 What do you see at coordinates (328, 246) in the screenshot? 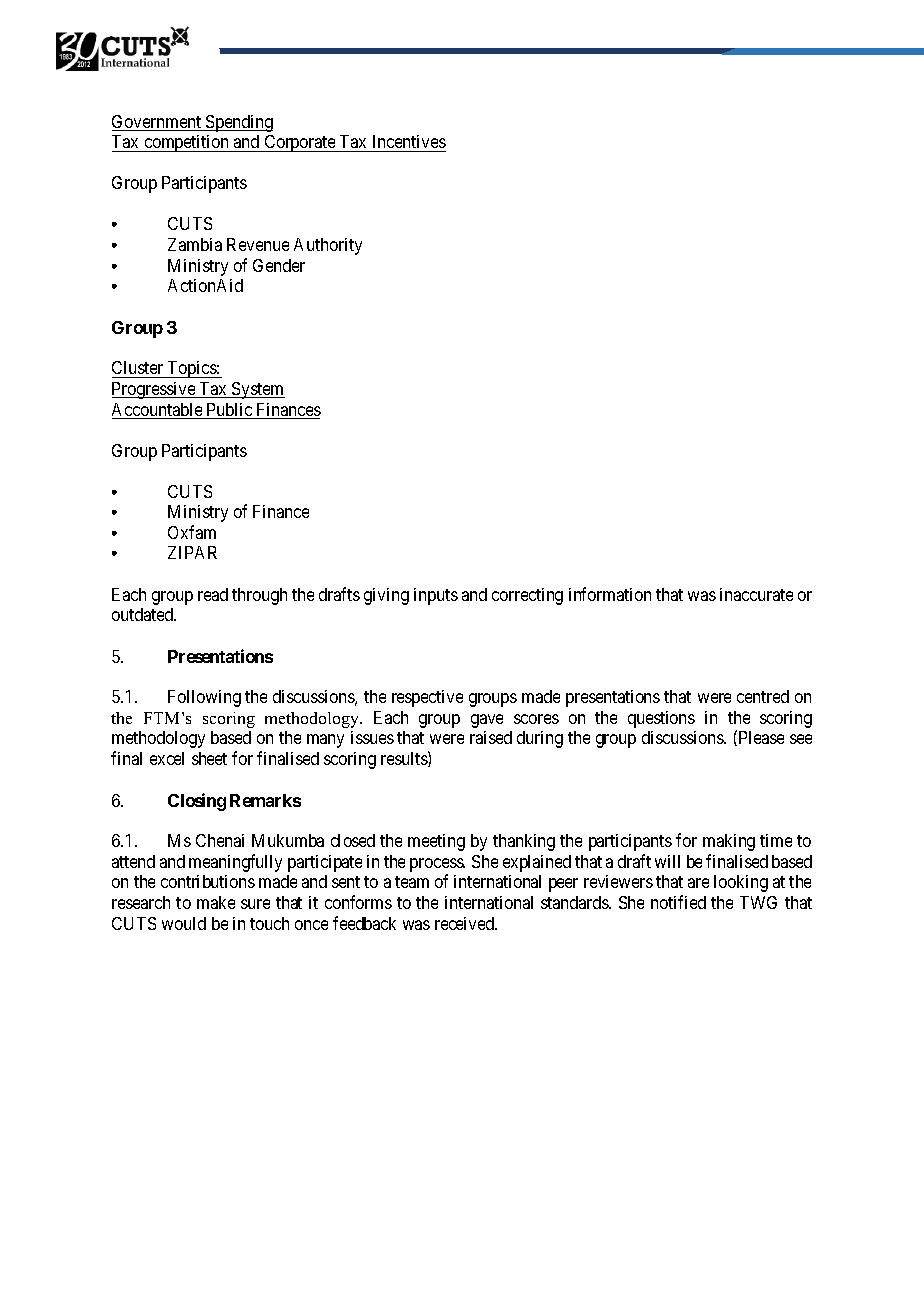
I see `Authority` at bounding box center [328, 246].
